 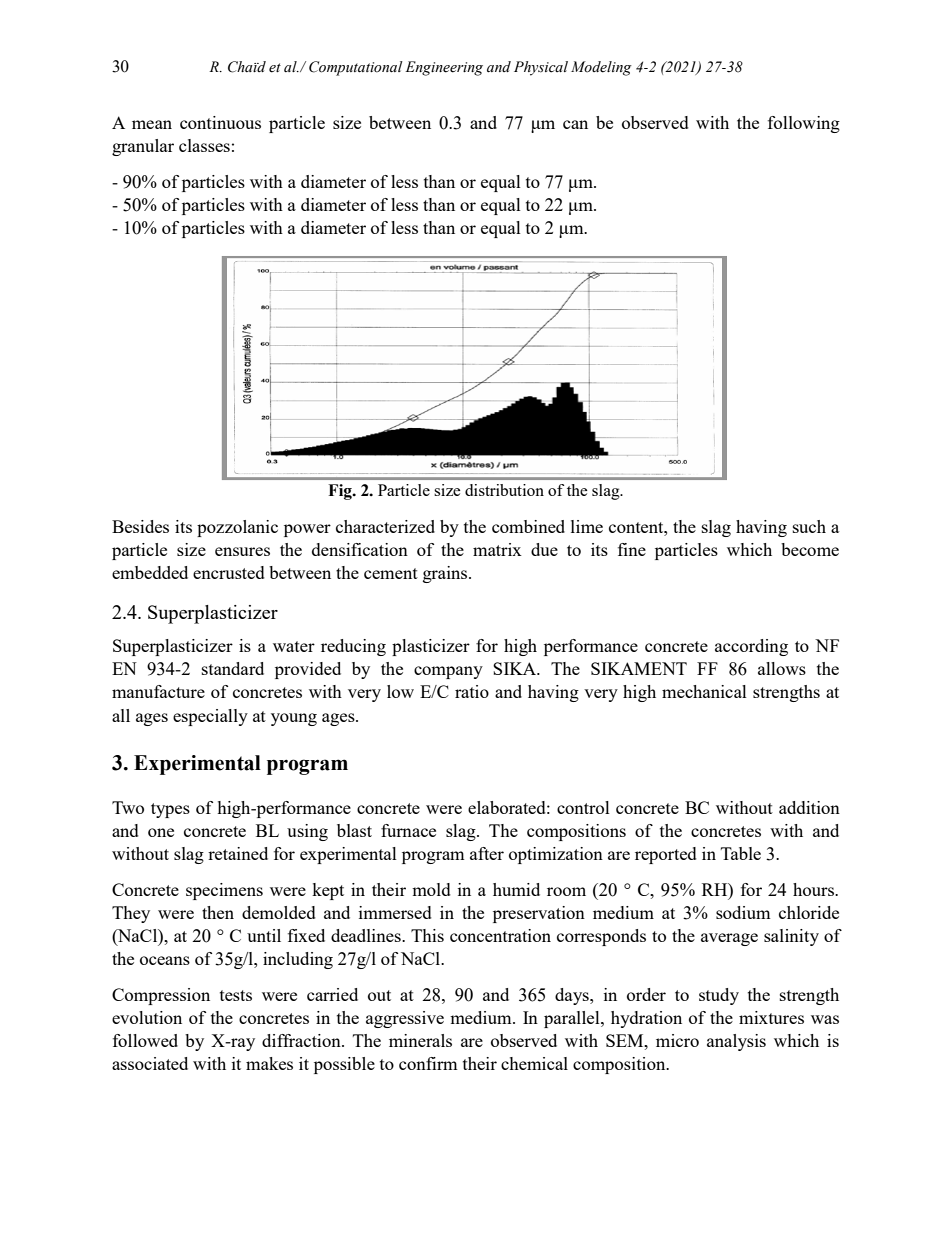 I want to click on tests, so click(x=236, y=995).
